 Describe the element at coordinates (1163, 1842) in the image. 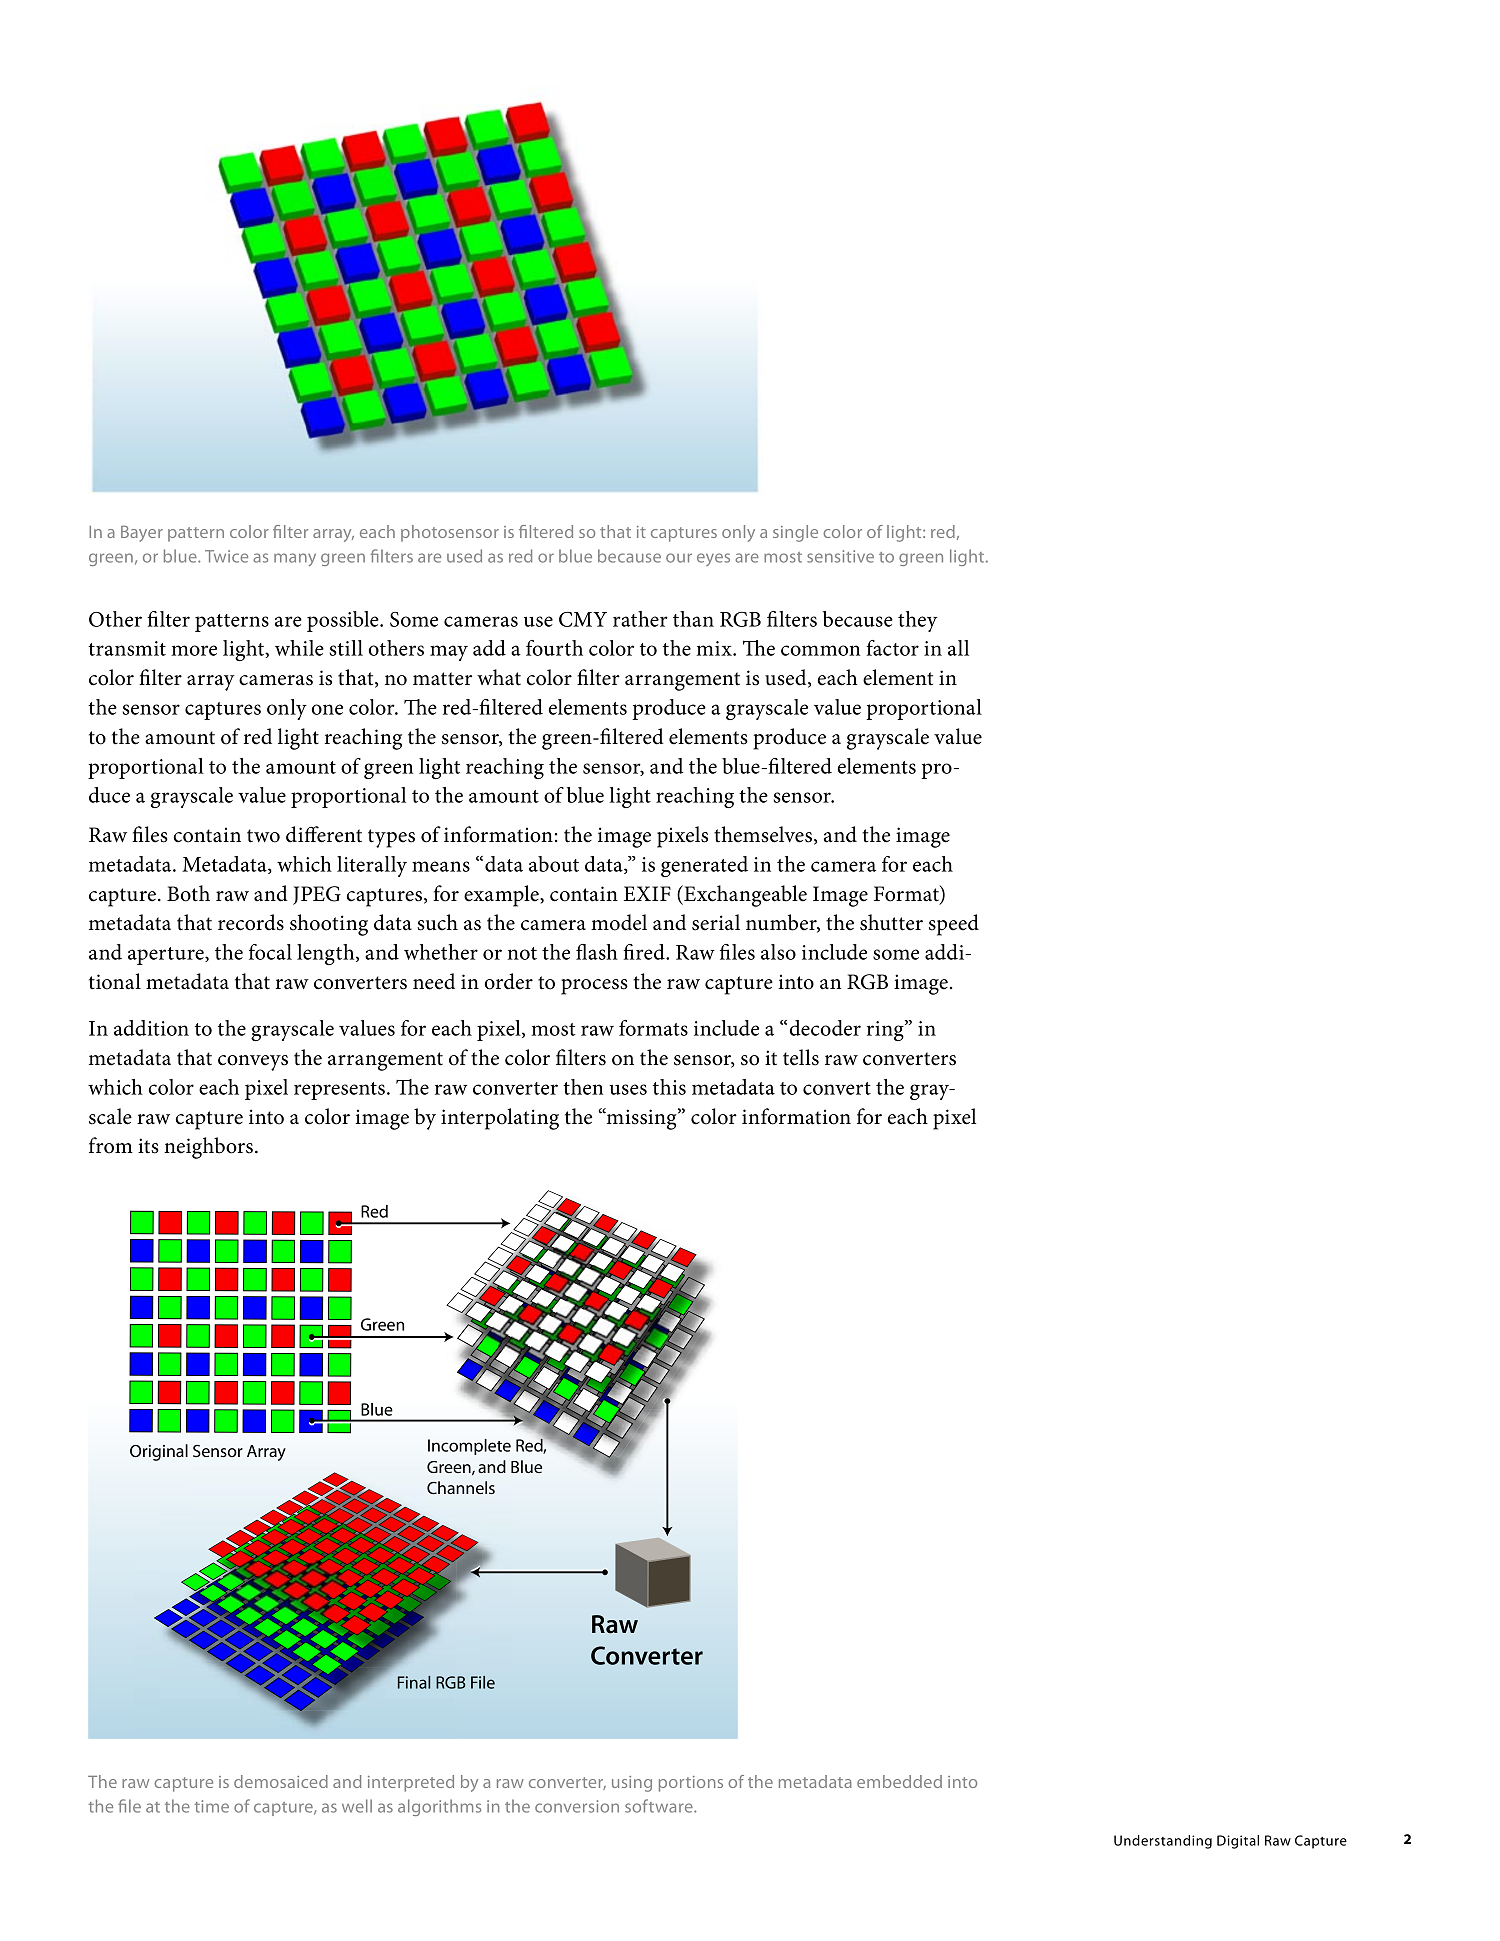

I see `Understanding` at that location.
